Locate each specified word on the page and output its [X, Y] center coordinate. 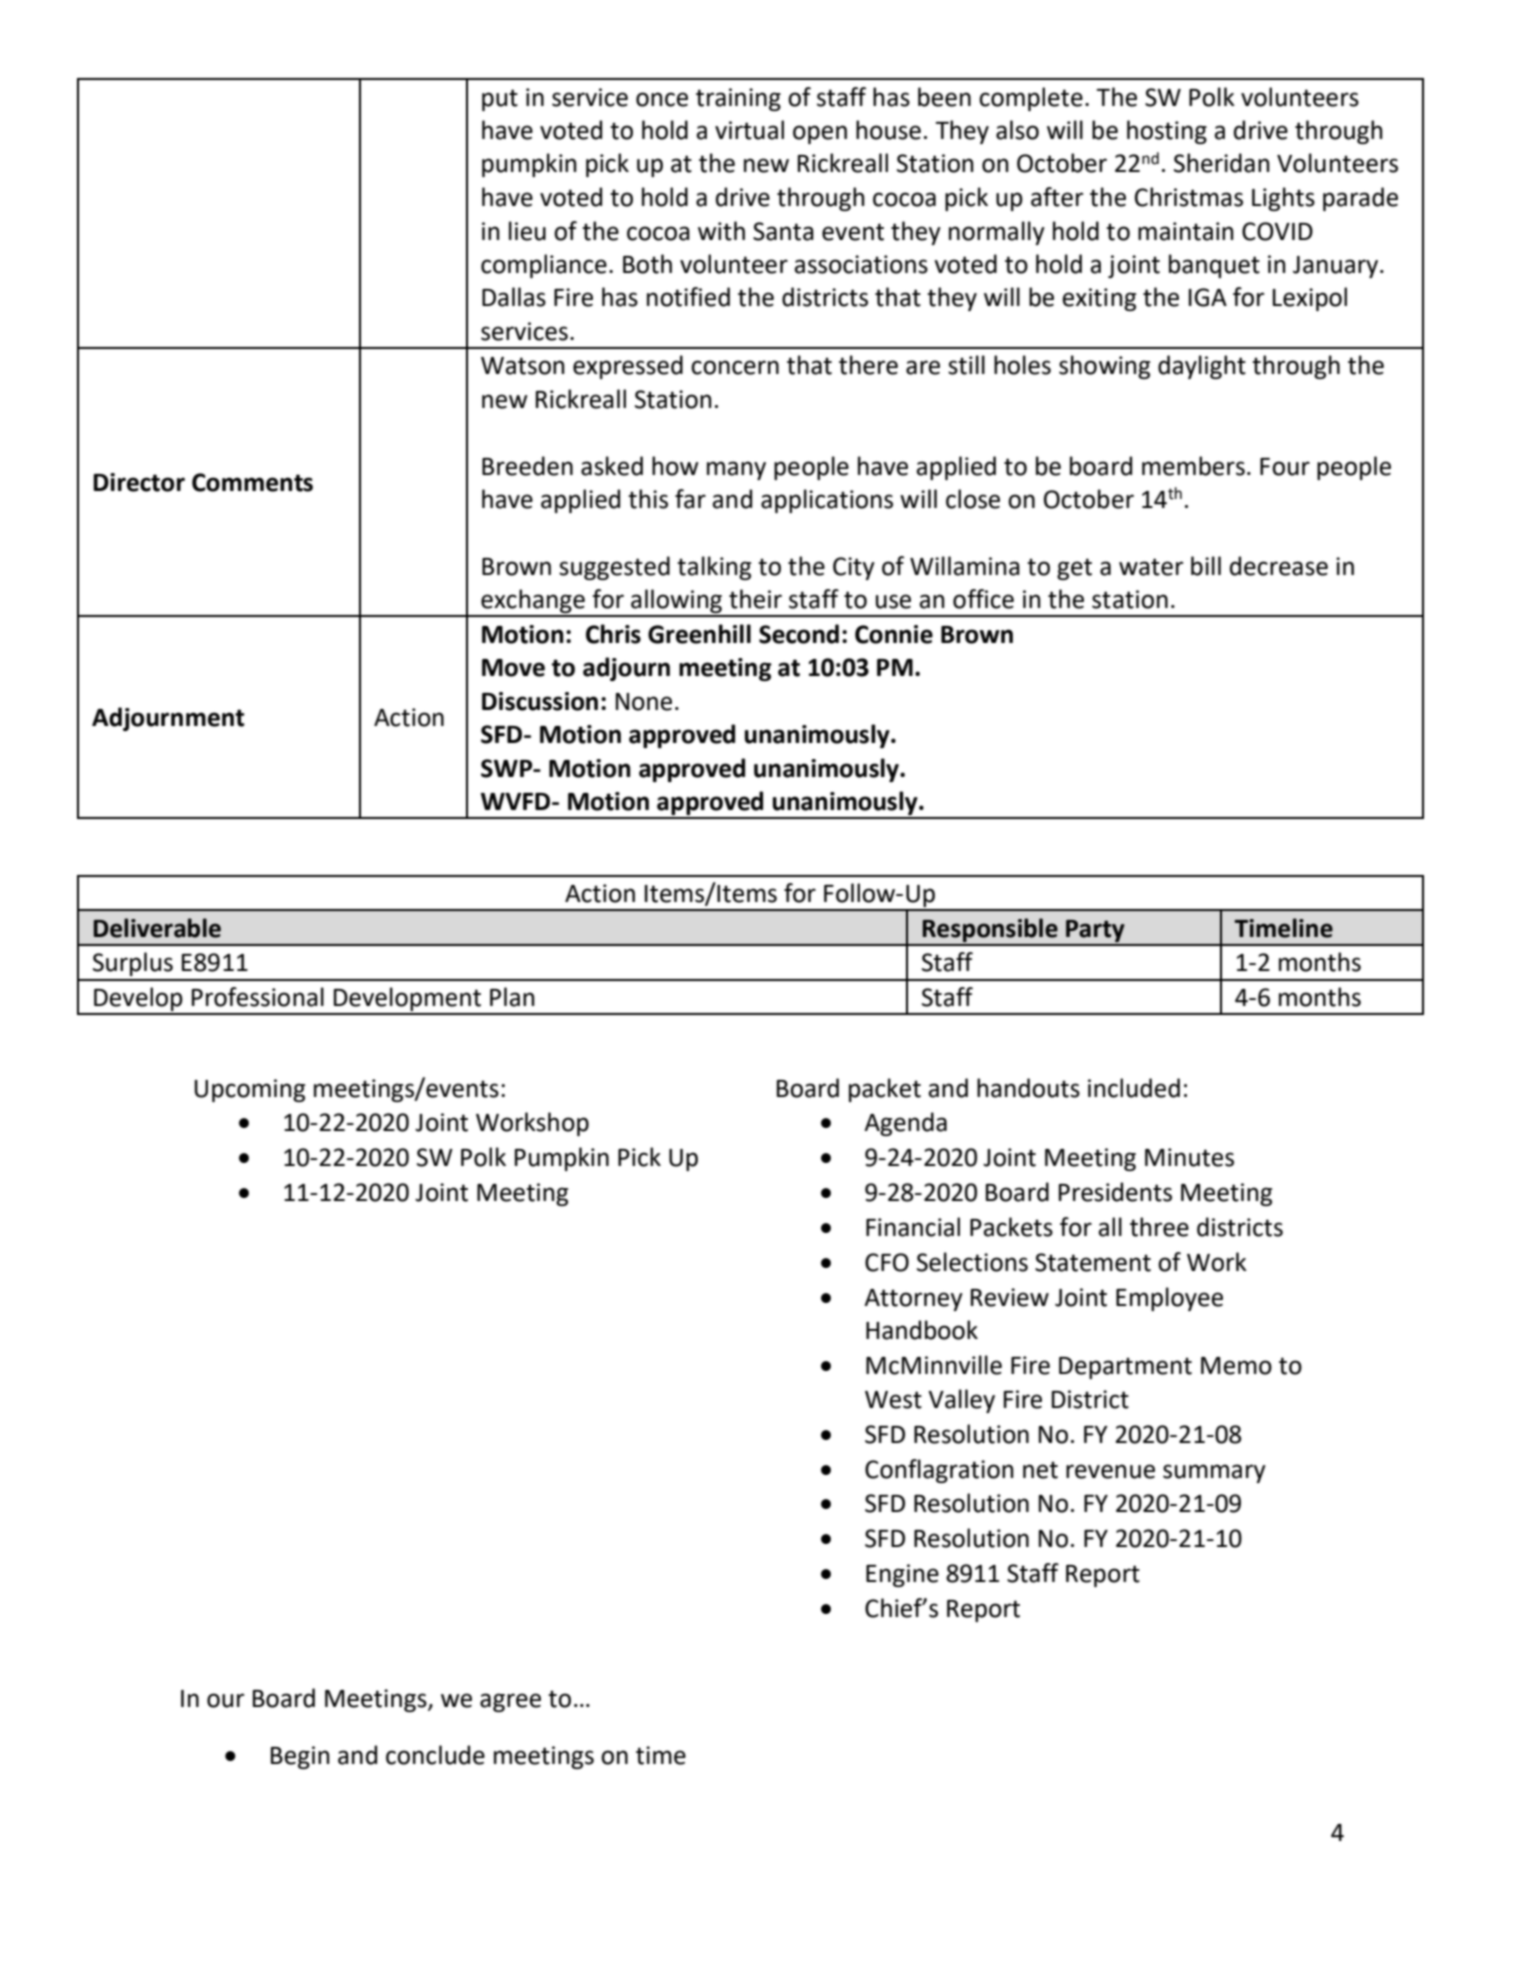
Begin [300, 1757]
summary [1214, 1473]
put [500, 100]
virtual [749, 130]
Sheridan [1222, 163]
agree [510, 1702]
